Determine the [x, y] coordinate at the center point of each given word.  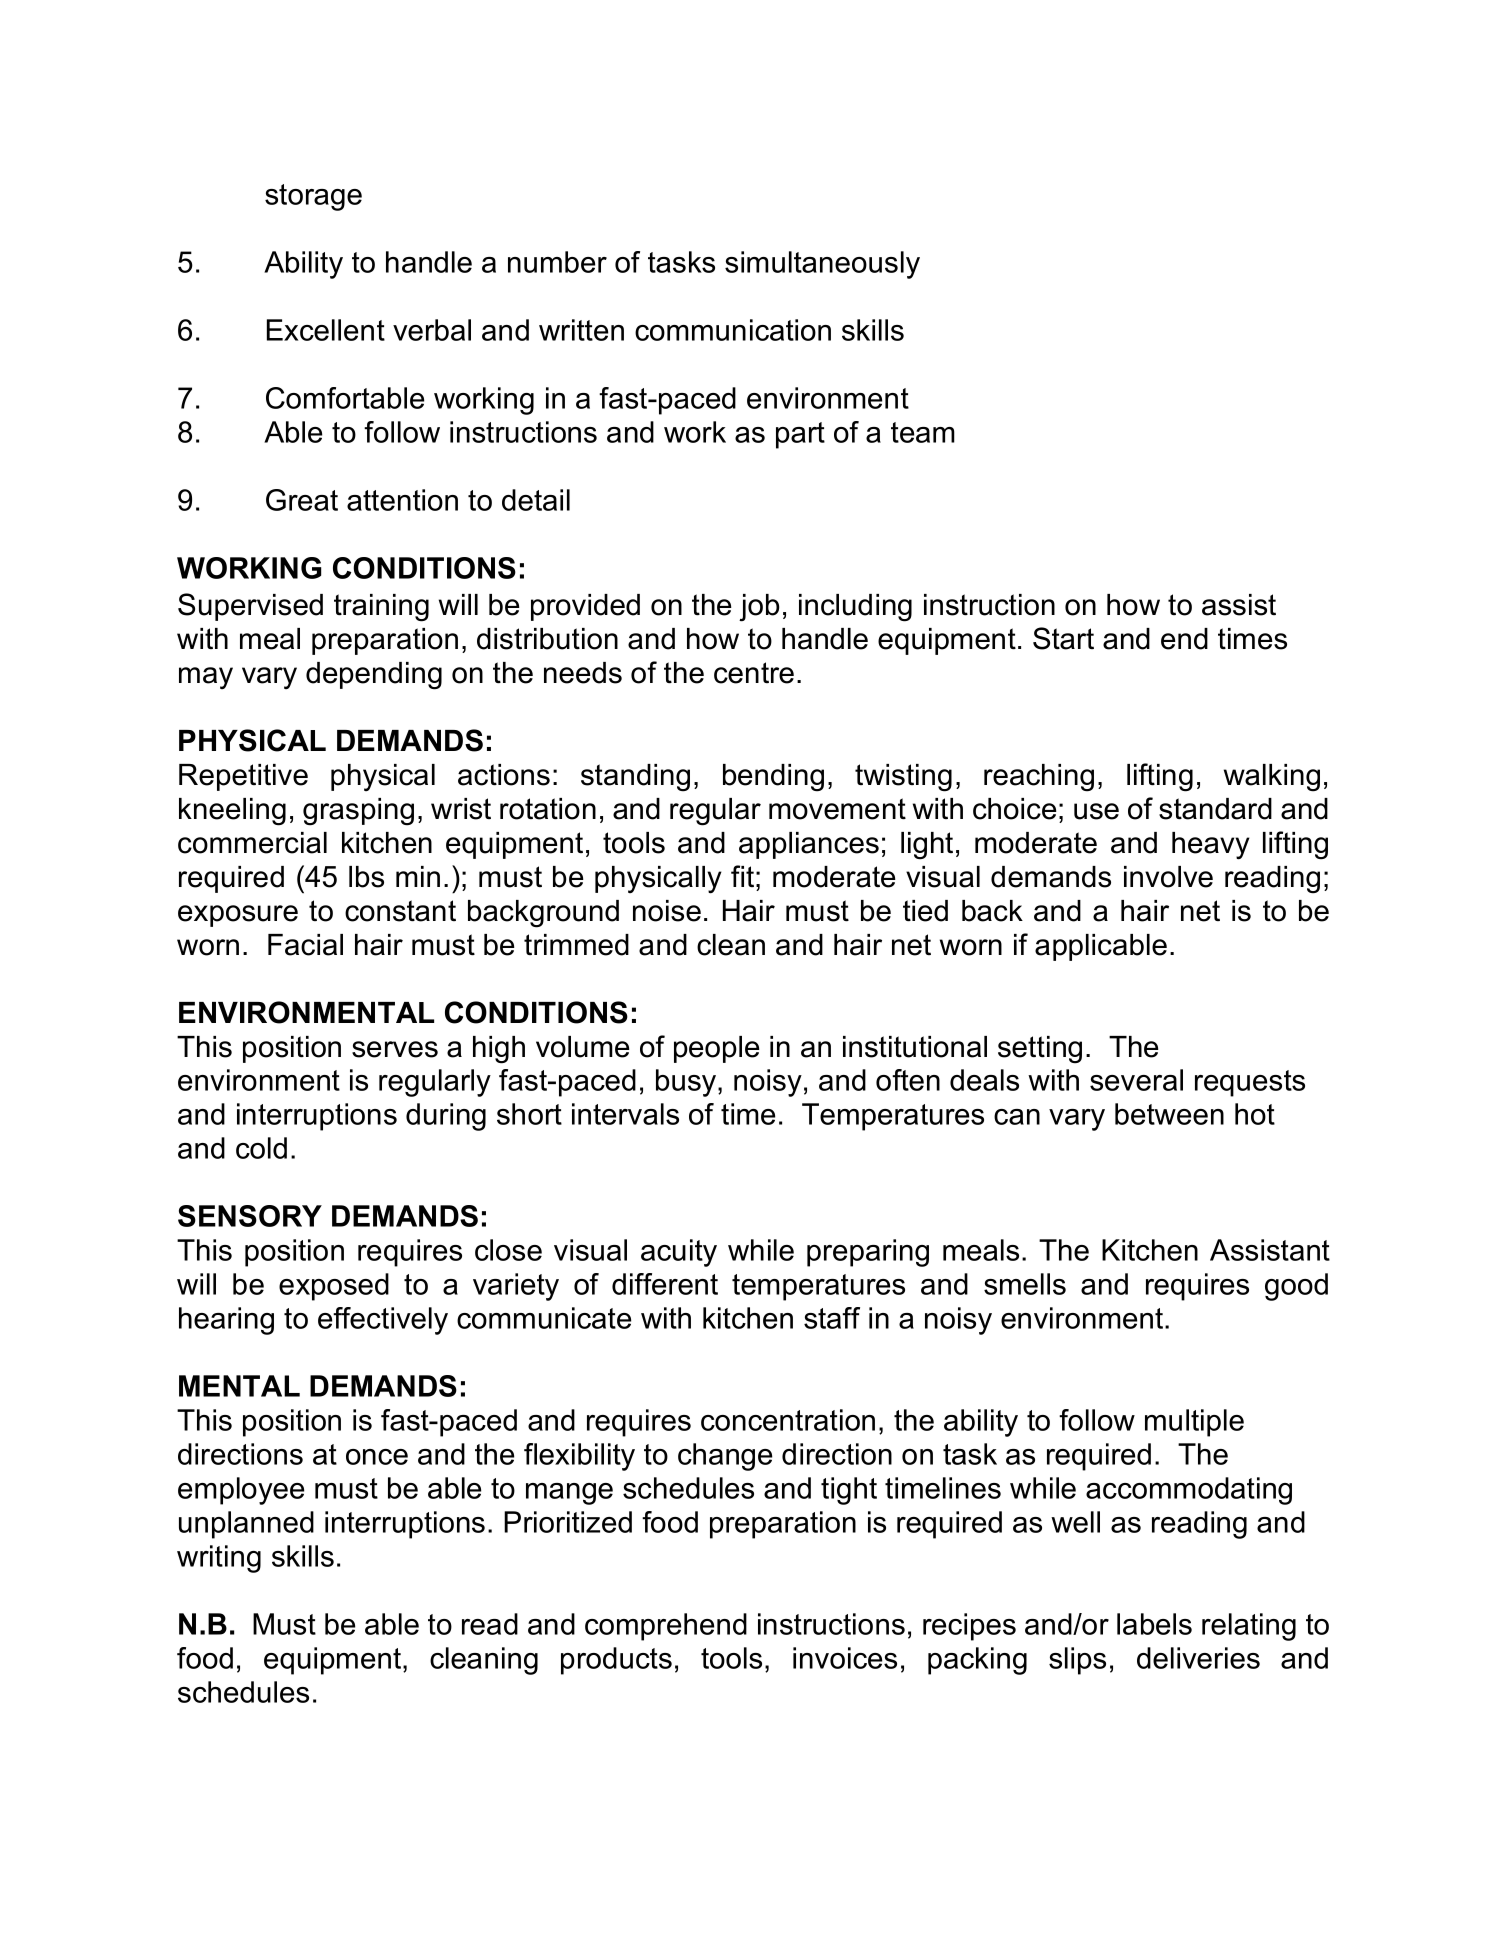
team [923, 432]
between [1169, 1114]
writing [219, 1559]
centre [754, 673]
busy [687, 1083]
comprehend [666, 1627]
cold [261, 1148]
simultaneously [822, 265]
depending [374, 676]
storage [313, 197]
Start [1063, 638]
